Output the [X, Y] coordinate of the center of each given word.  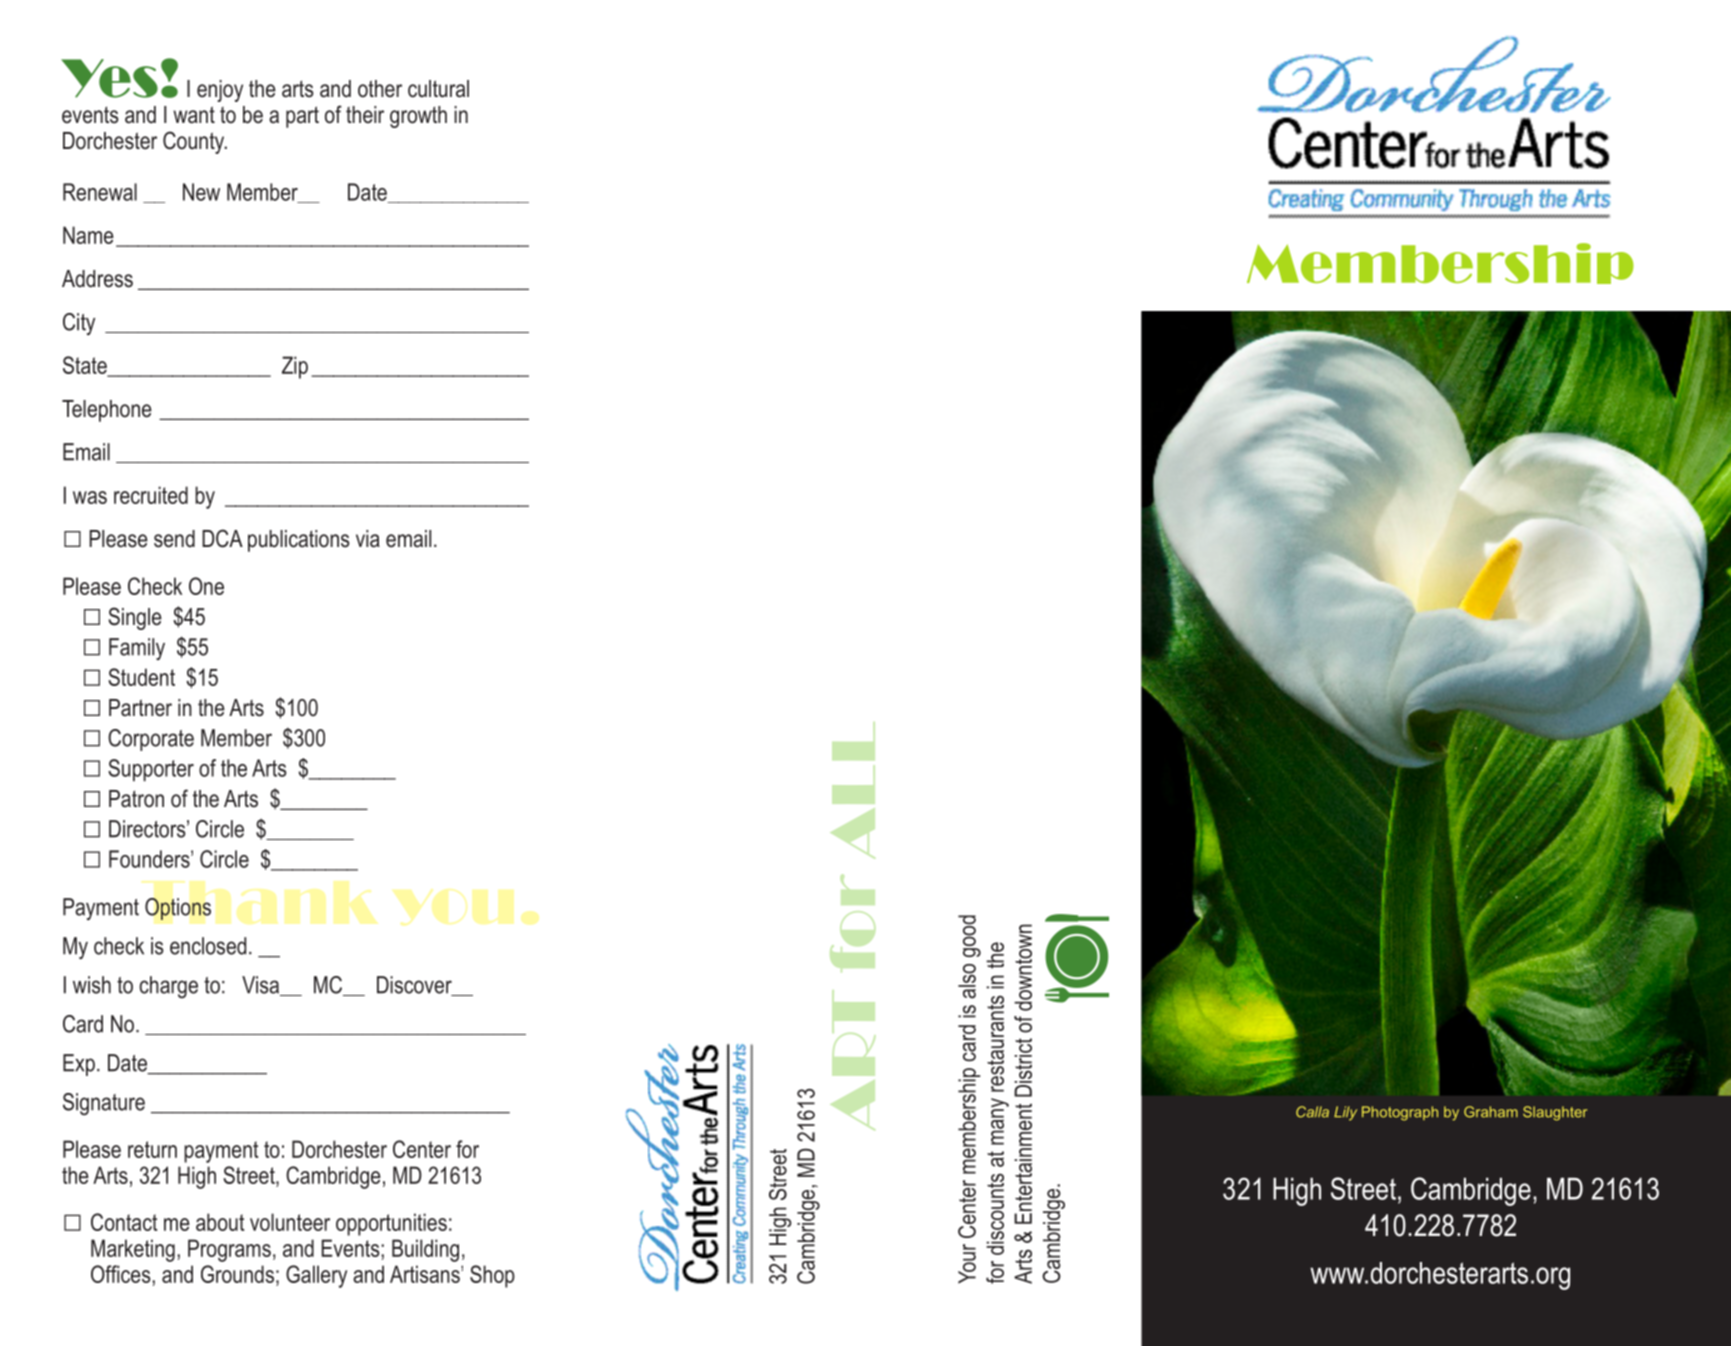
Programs [229, 1250]
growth [418, 117]
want [194, 115]
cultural [438, 89]
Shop [492, 1276]
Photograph [1400, 1113]
